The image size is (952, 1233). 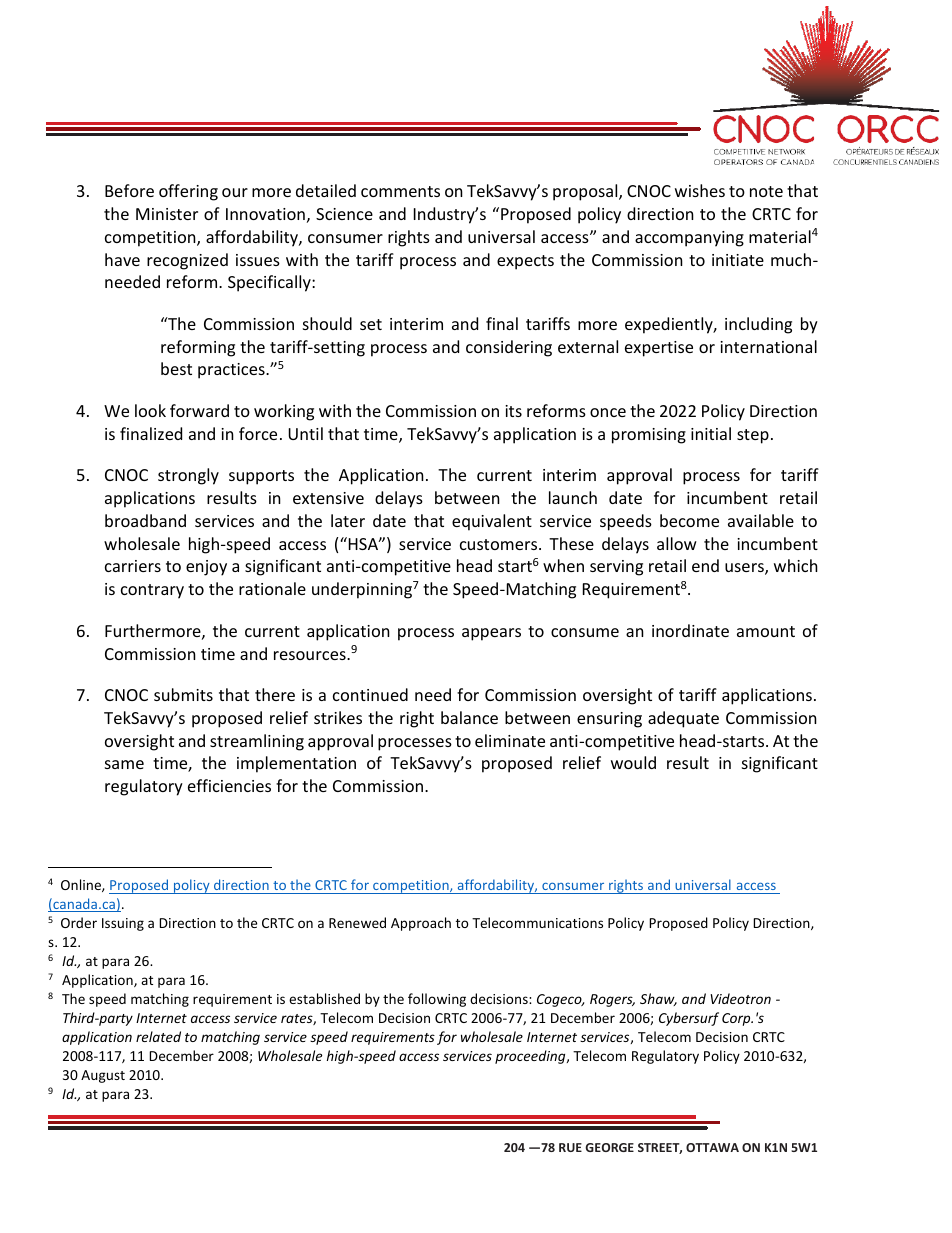 What do you see at coordinates (689, 239) in the page?
I see `accompanying` at bounding box center [689, 239].
